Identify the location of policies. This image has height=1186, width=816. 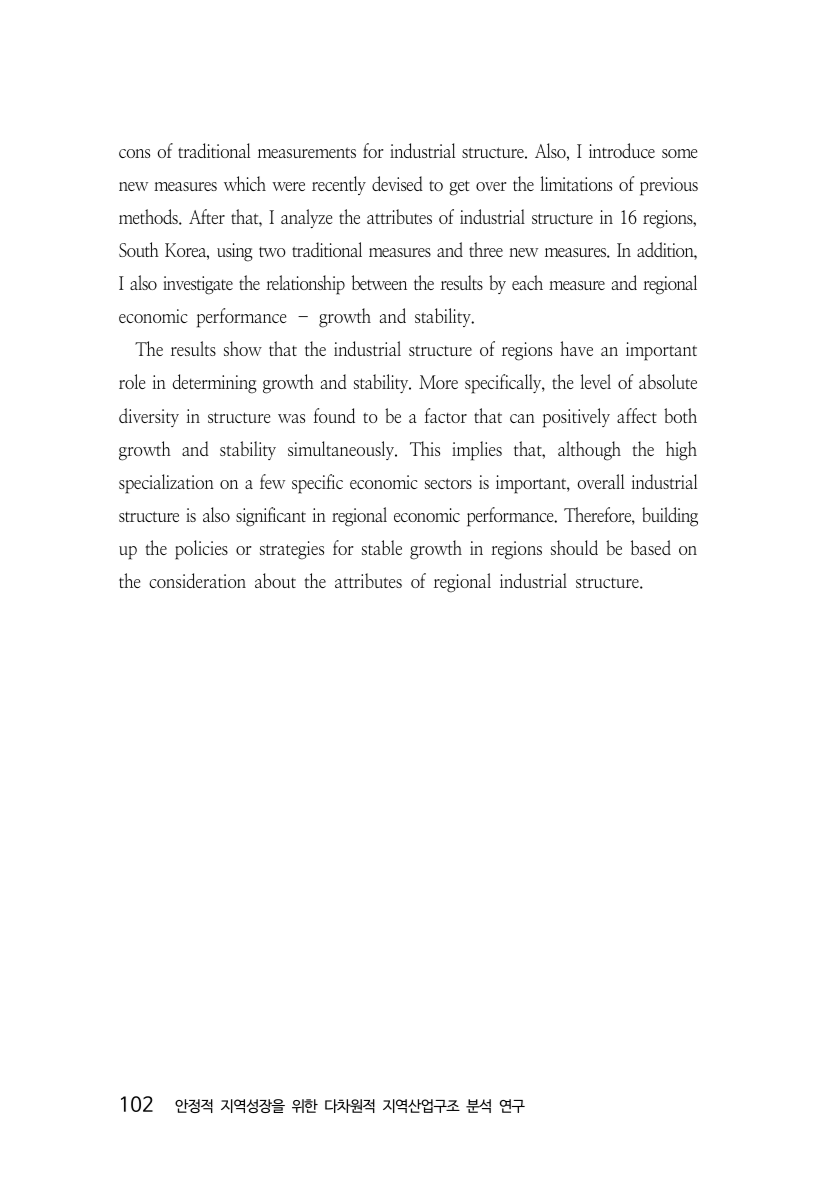
(201, 550).
